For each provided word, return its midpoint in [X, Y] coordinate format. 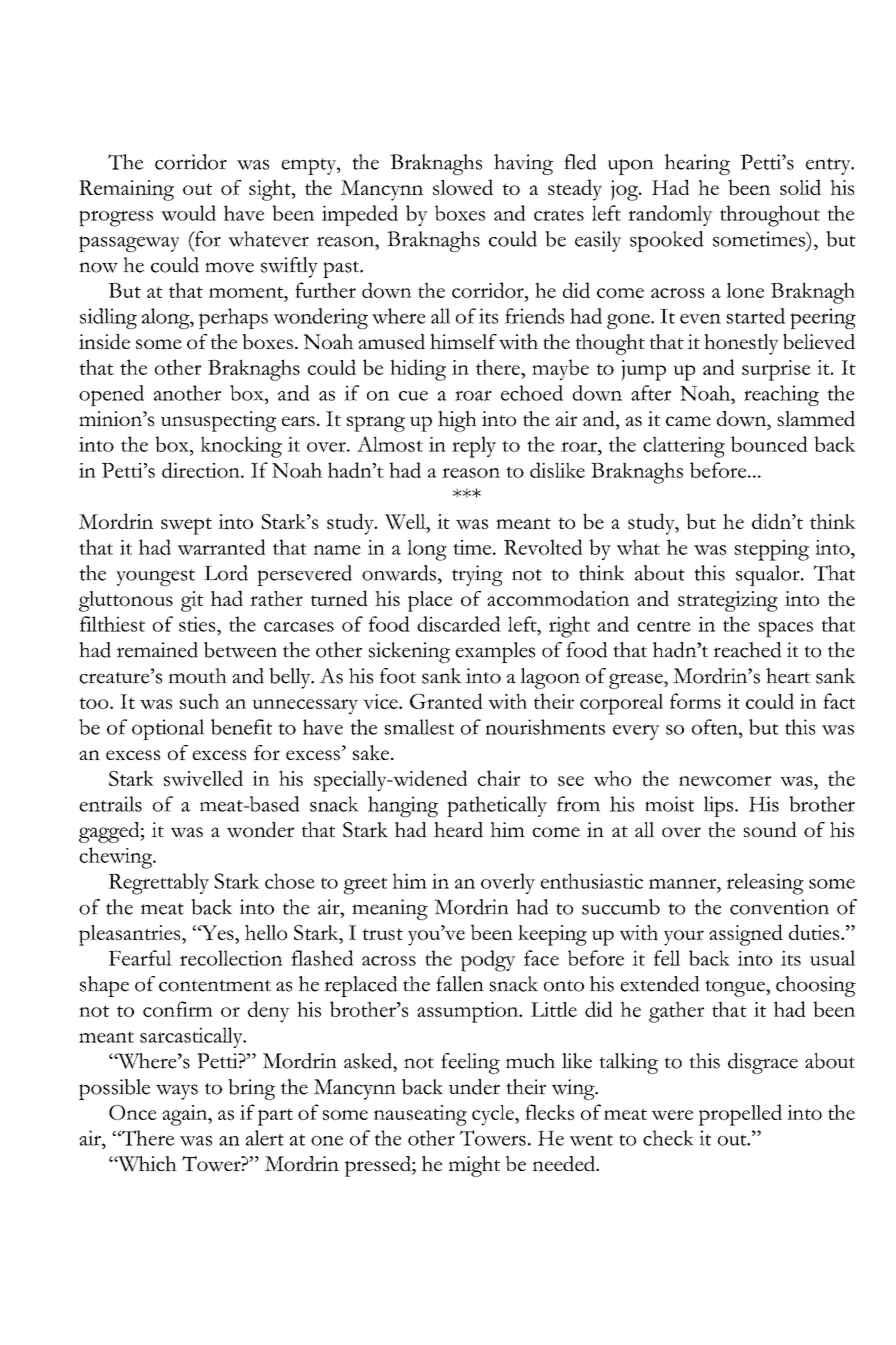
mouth [197, 676]
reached [747, 650]
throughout [770, 216]
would [188, 213]
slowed [463, 187]
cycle [494, 1115]
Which [146, 1164]
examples [495, 652]
